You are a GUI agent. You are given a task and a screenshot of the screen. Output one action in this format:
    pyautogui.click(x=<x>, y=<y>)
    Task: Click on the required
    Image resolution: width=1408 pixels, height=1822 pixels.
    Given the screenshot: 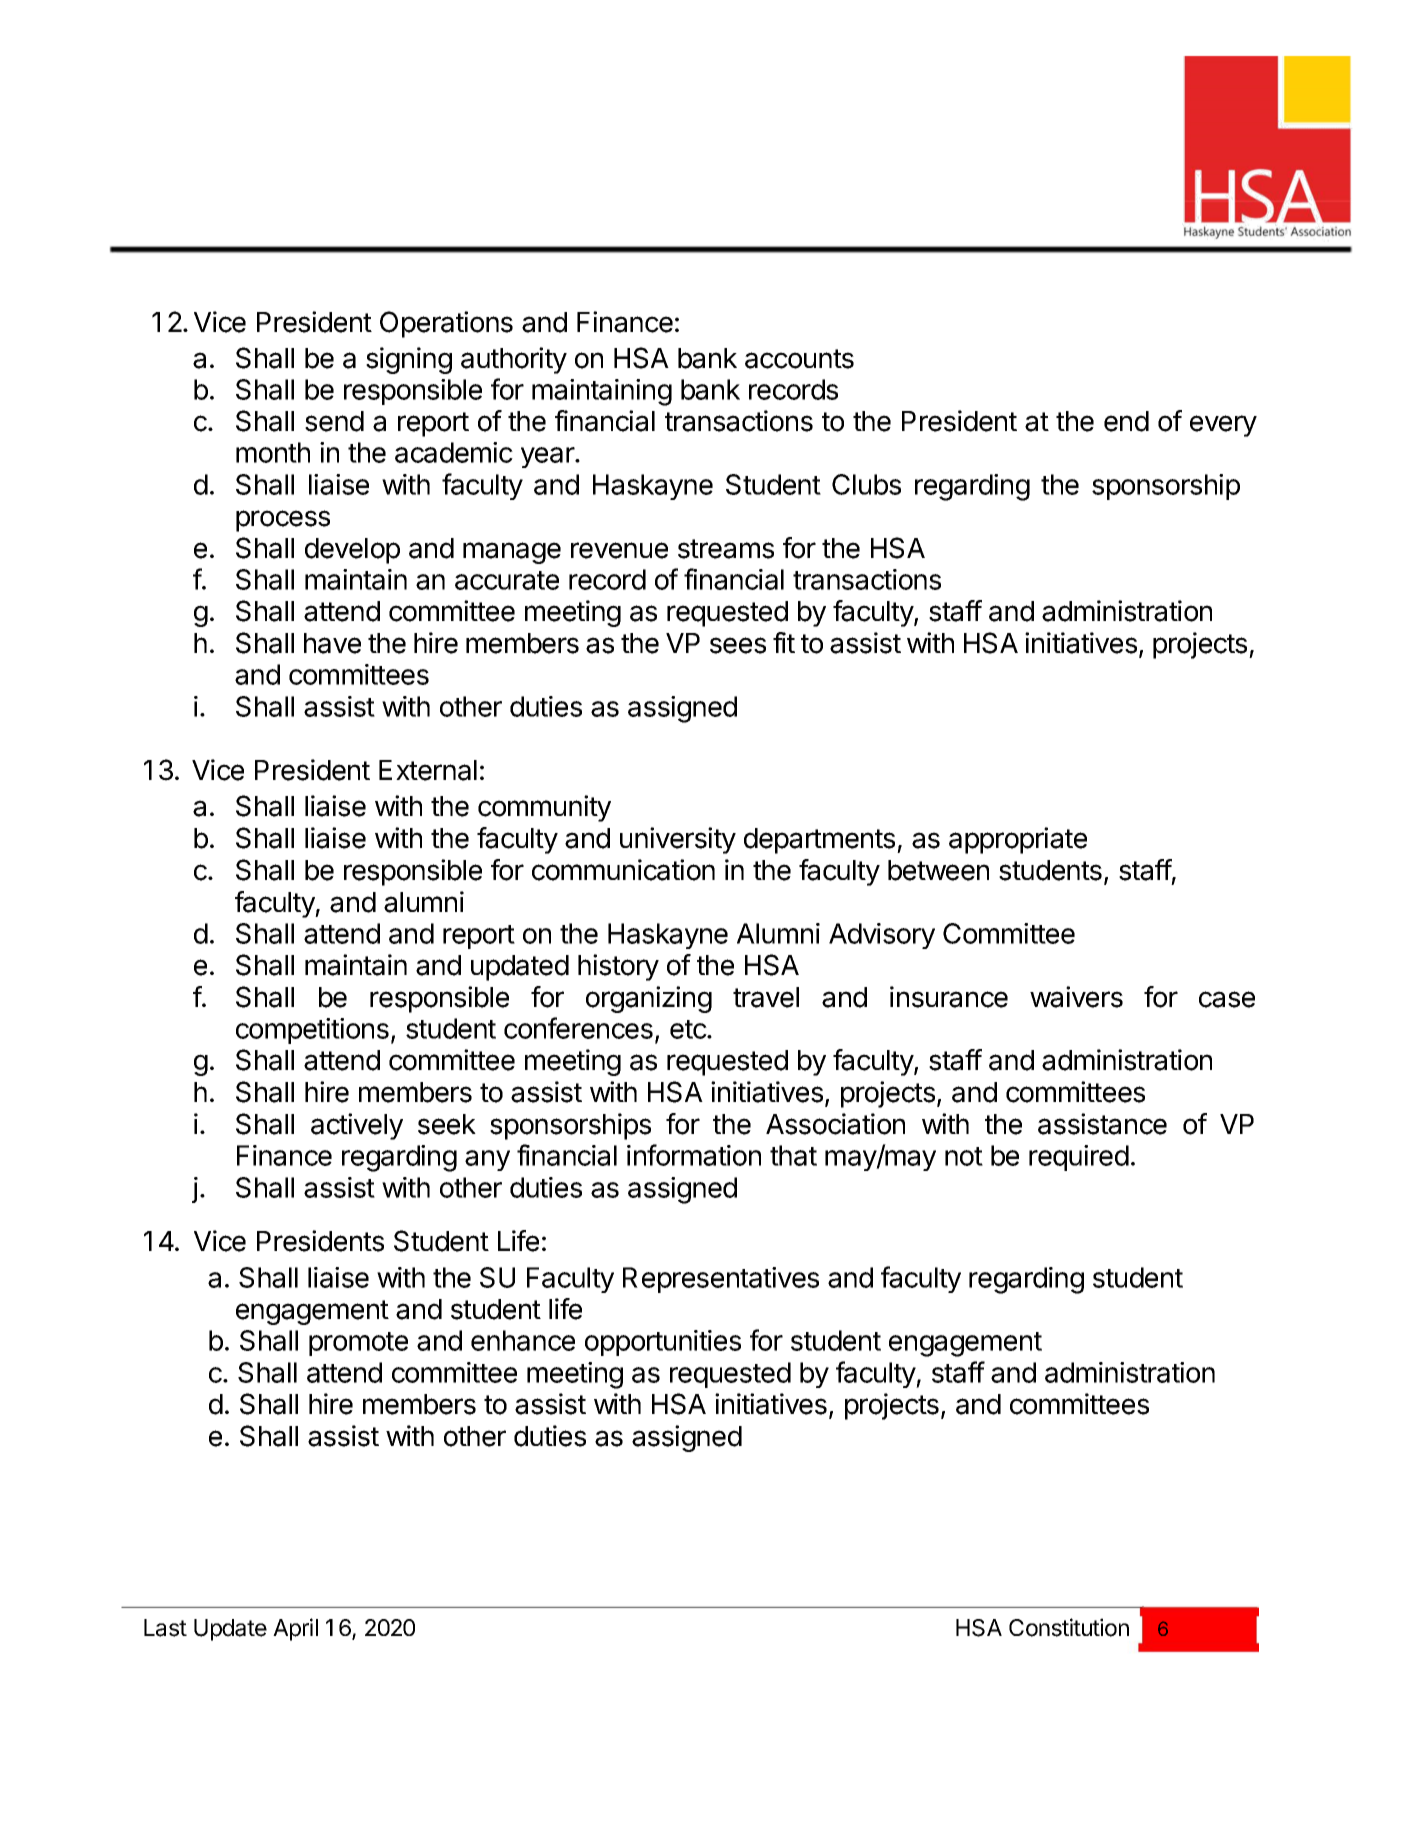 What is the action you would take?
    pyautogui.click(x=1079, y=1158)
